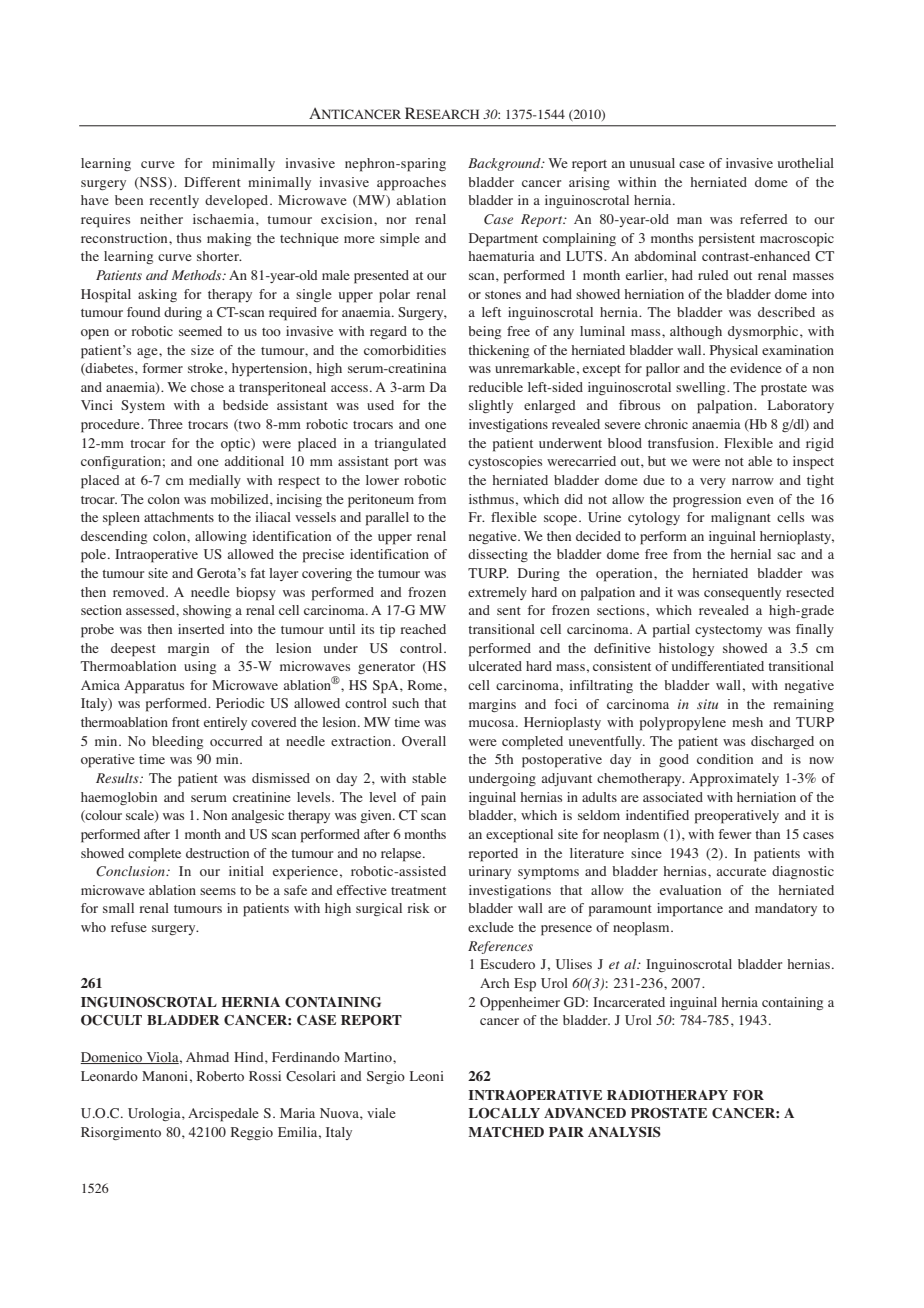 The height and width of the page is (1308, 924). What do you see at coordinates (174, 201) in the page?
I see `recently` at bounding box center [174, 201].
